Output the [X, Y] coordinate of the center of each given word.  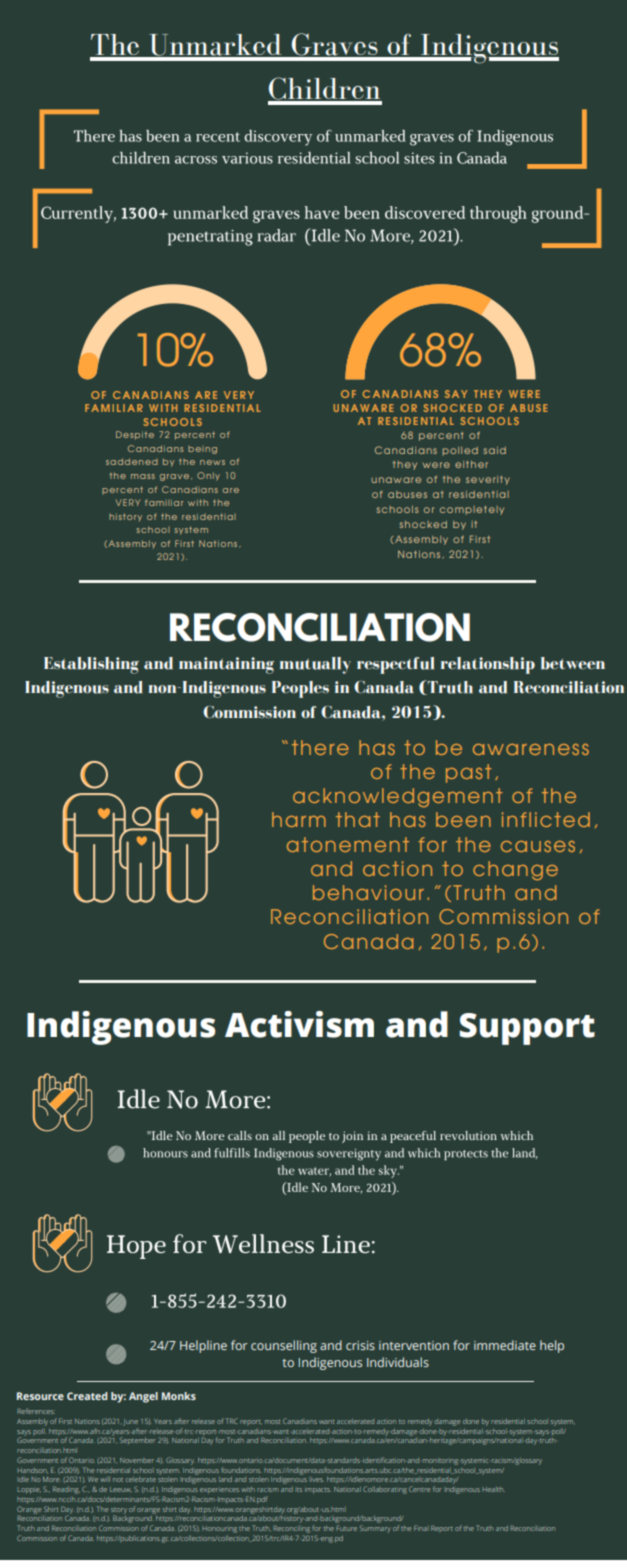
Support [527, 1029]
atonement [348, 844]
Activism [299, 1024]
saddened [132, 461]
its [298, 1490]
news [212, 462]
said [495, 450]
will [105, 1479]
